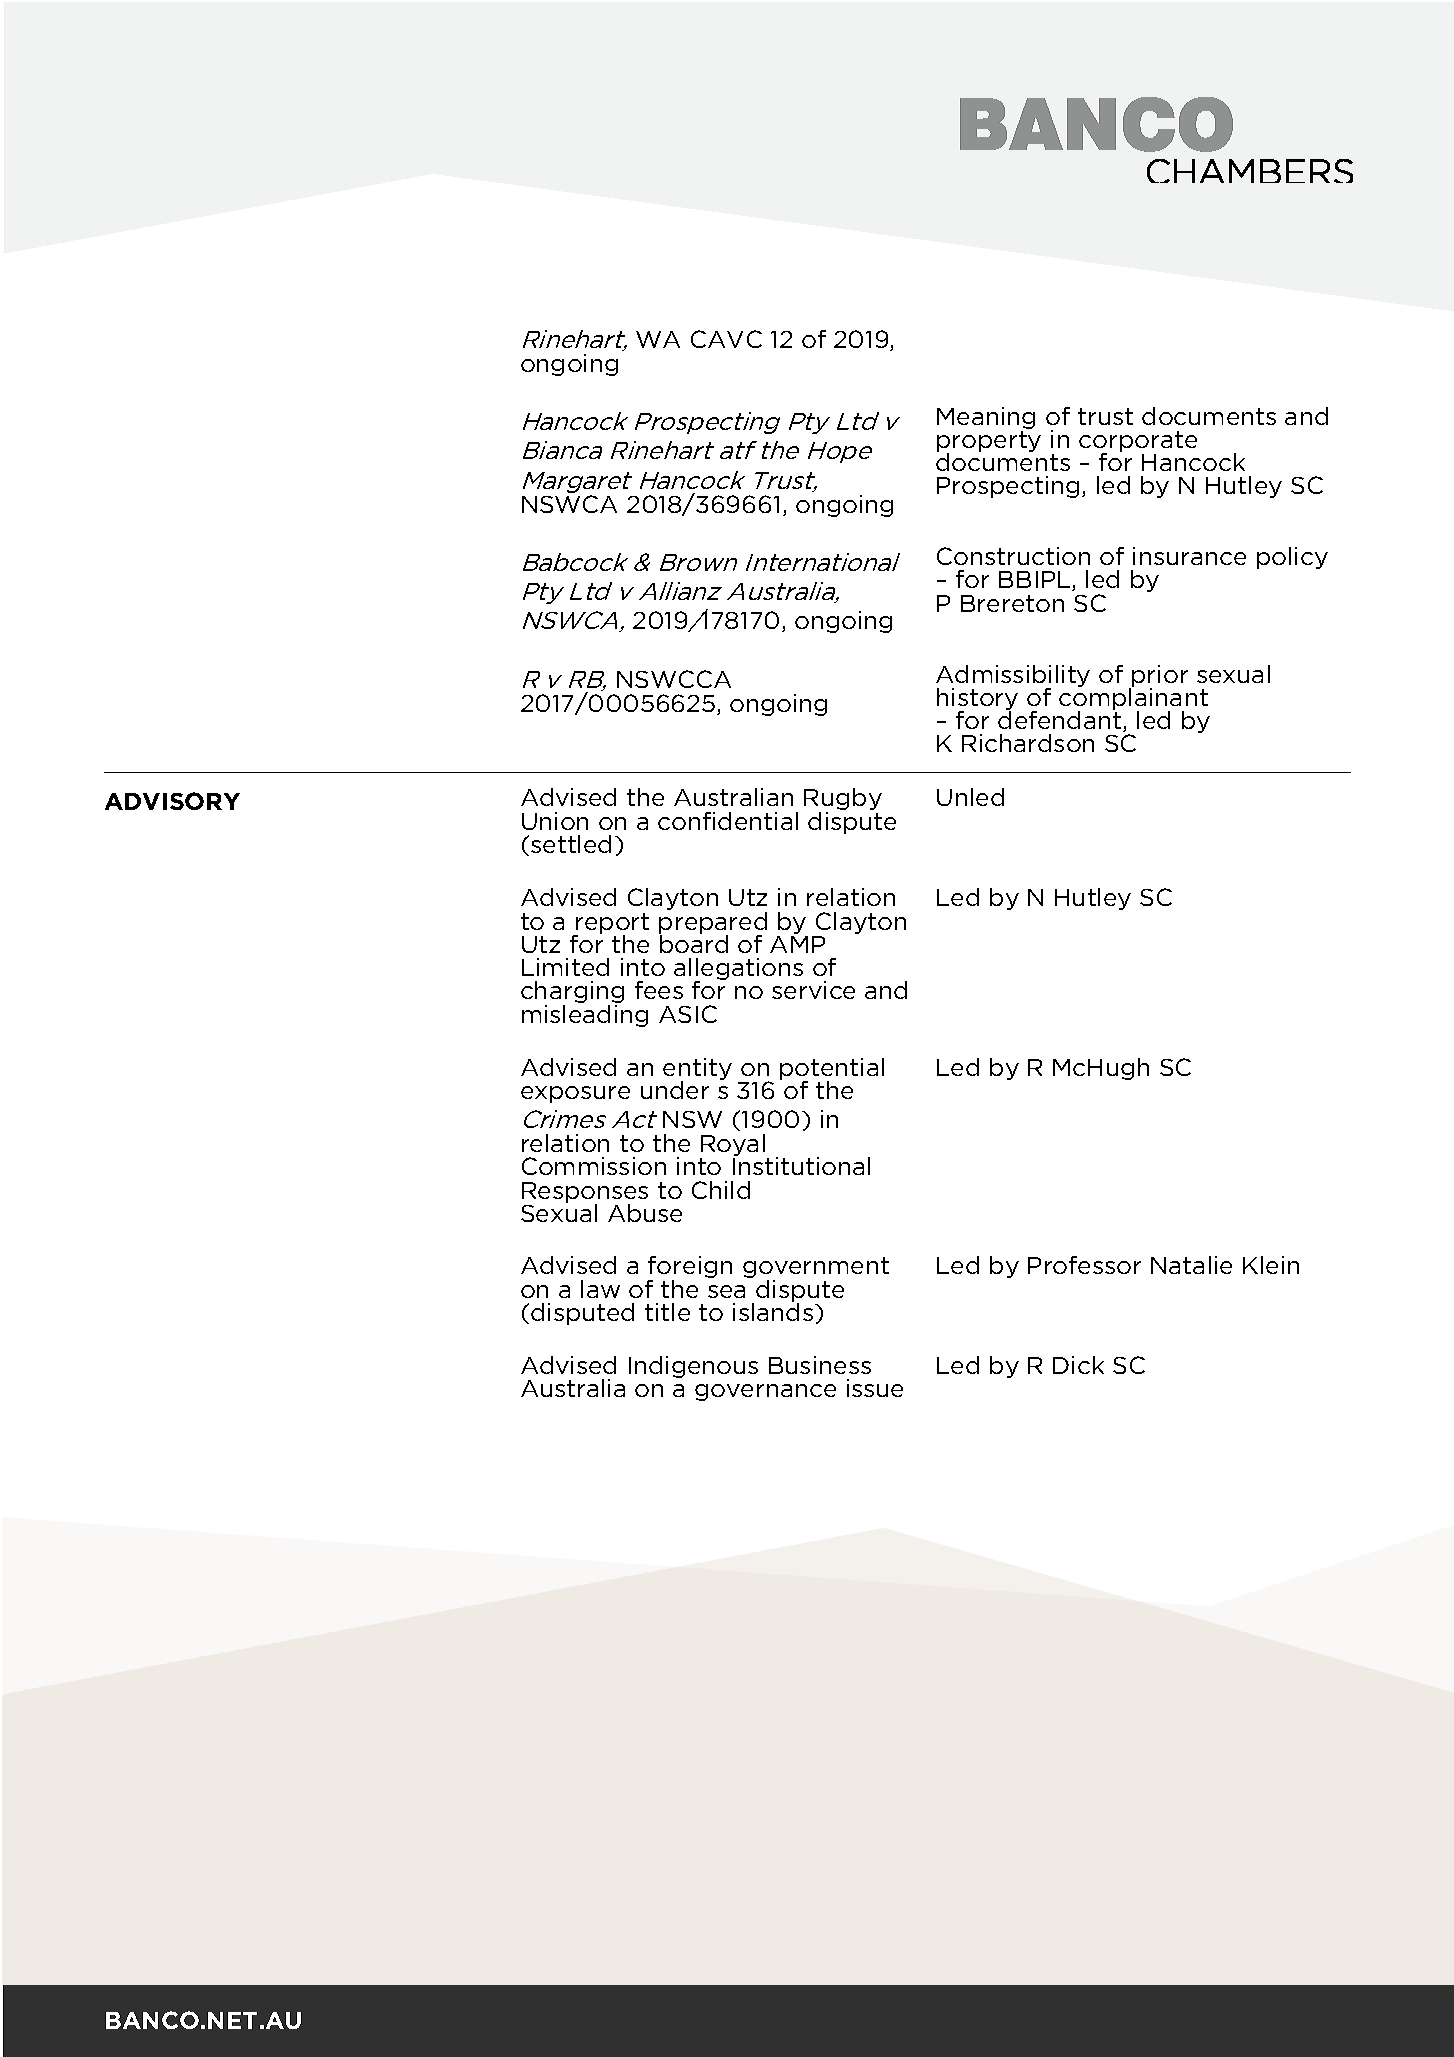 This page has width=1454, height=2057. What do you see at coordinates (697, 1070) in the page?
I see `entity` at bounding box center [697, 1070].
